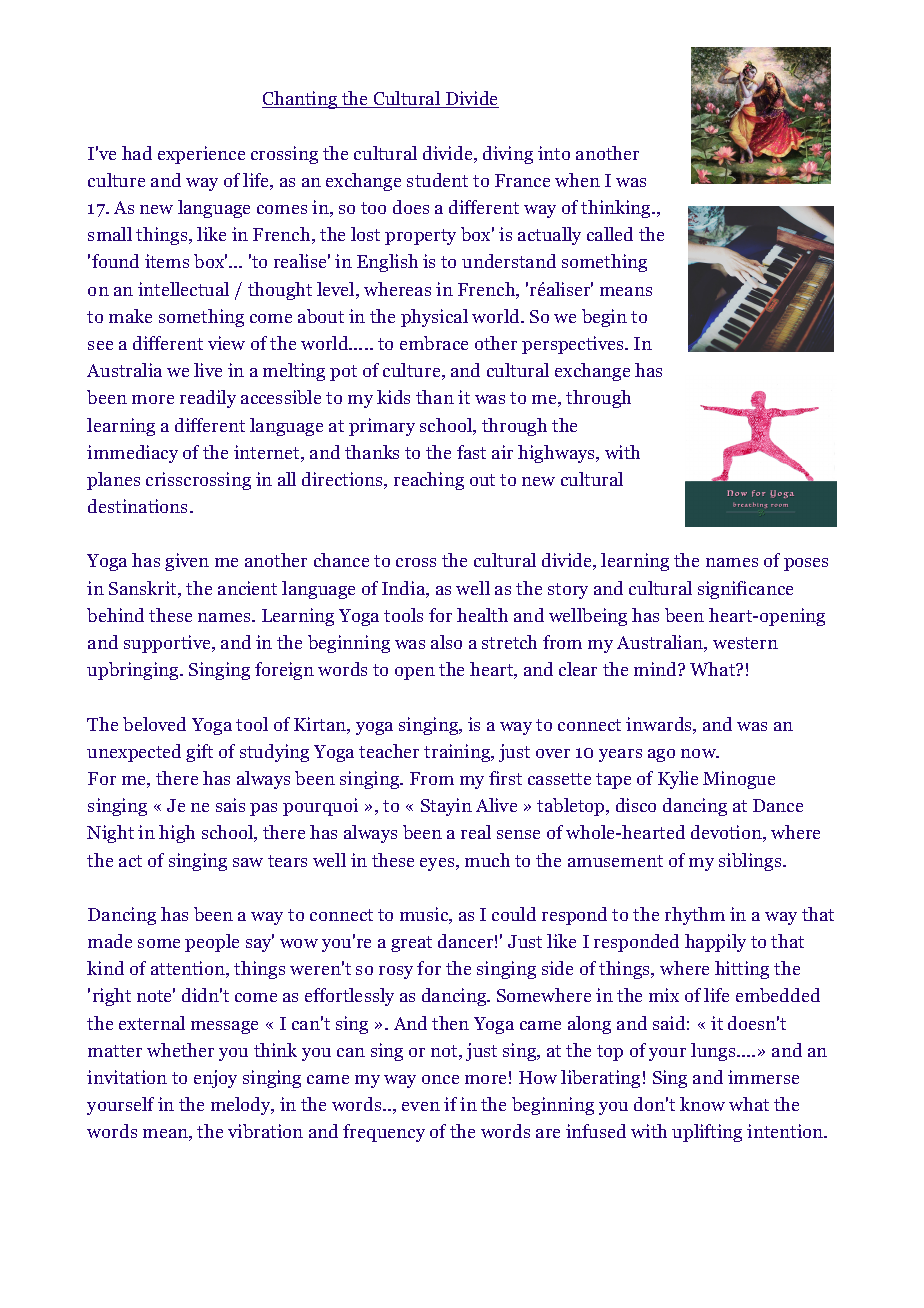  Describe the element at coordinates (745, 643) in the page. I see `western` at that location.
